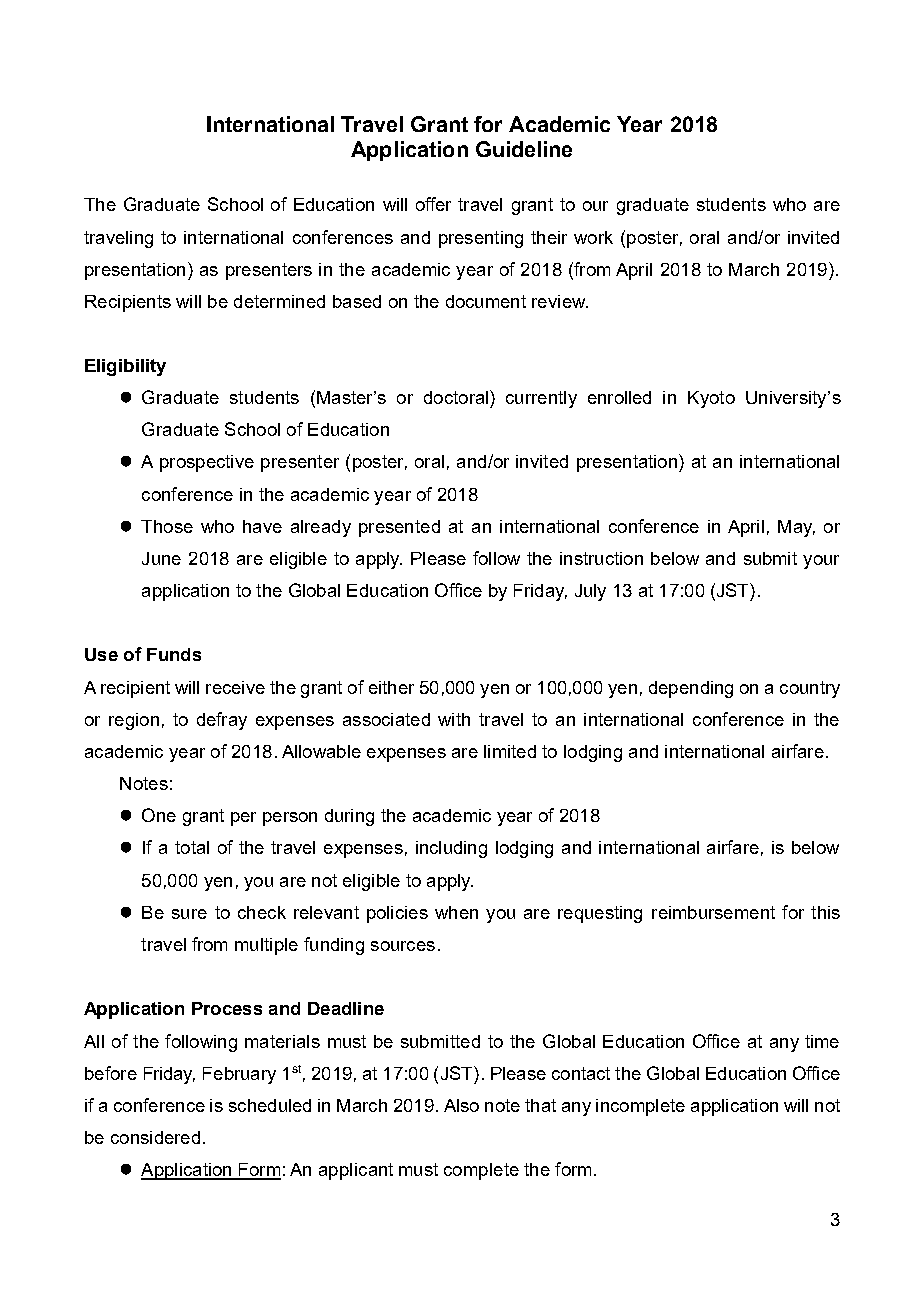 This screenshot has height=1308, width=924. What do you see at coordinates (461, 1105) in the screenshot?
I see `Also` at bounding box center [461, 1105].
